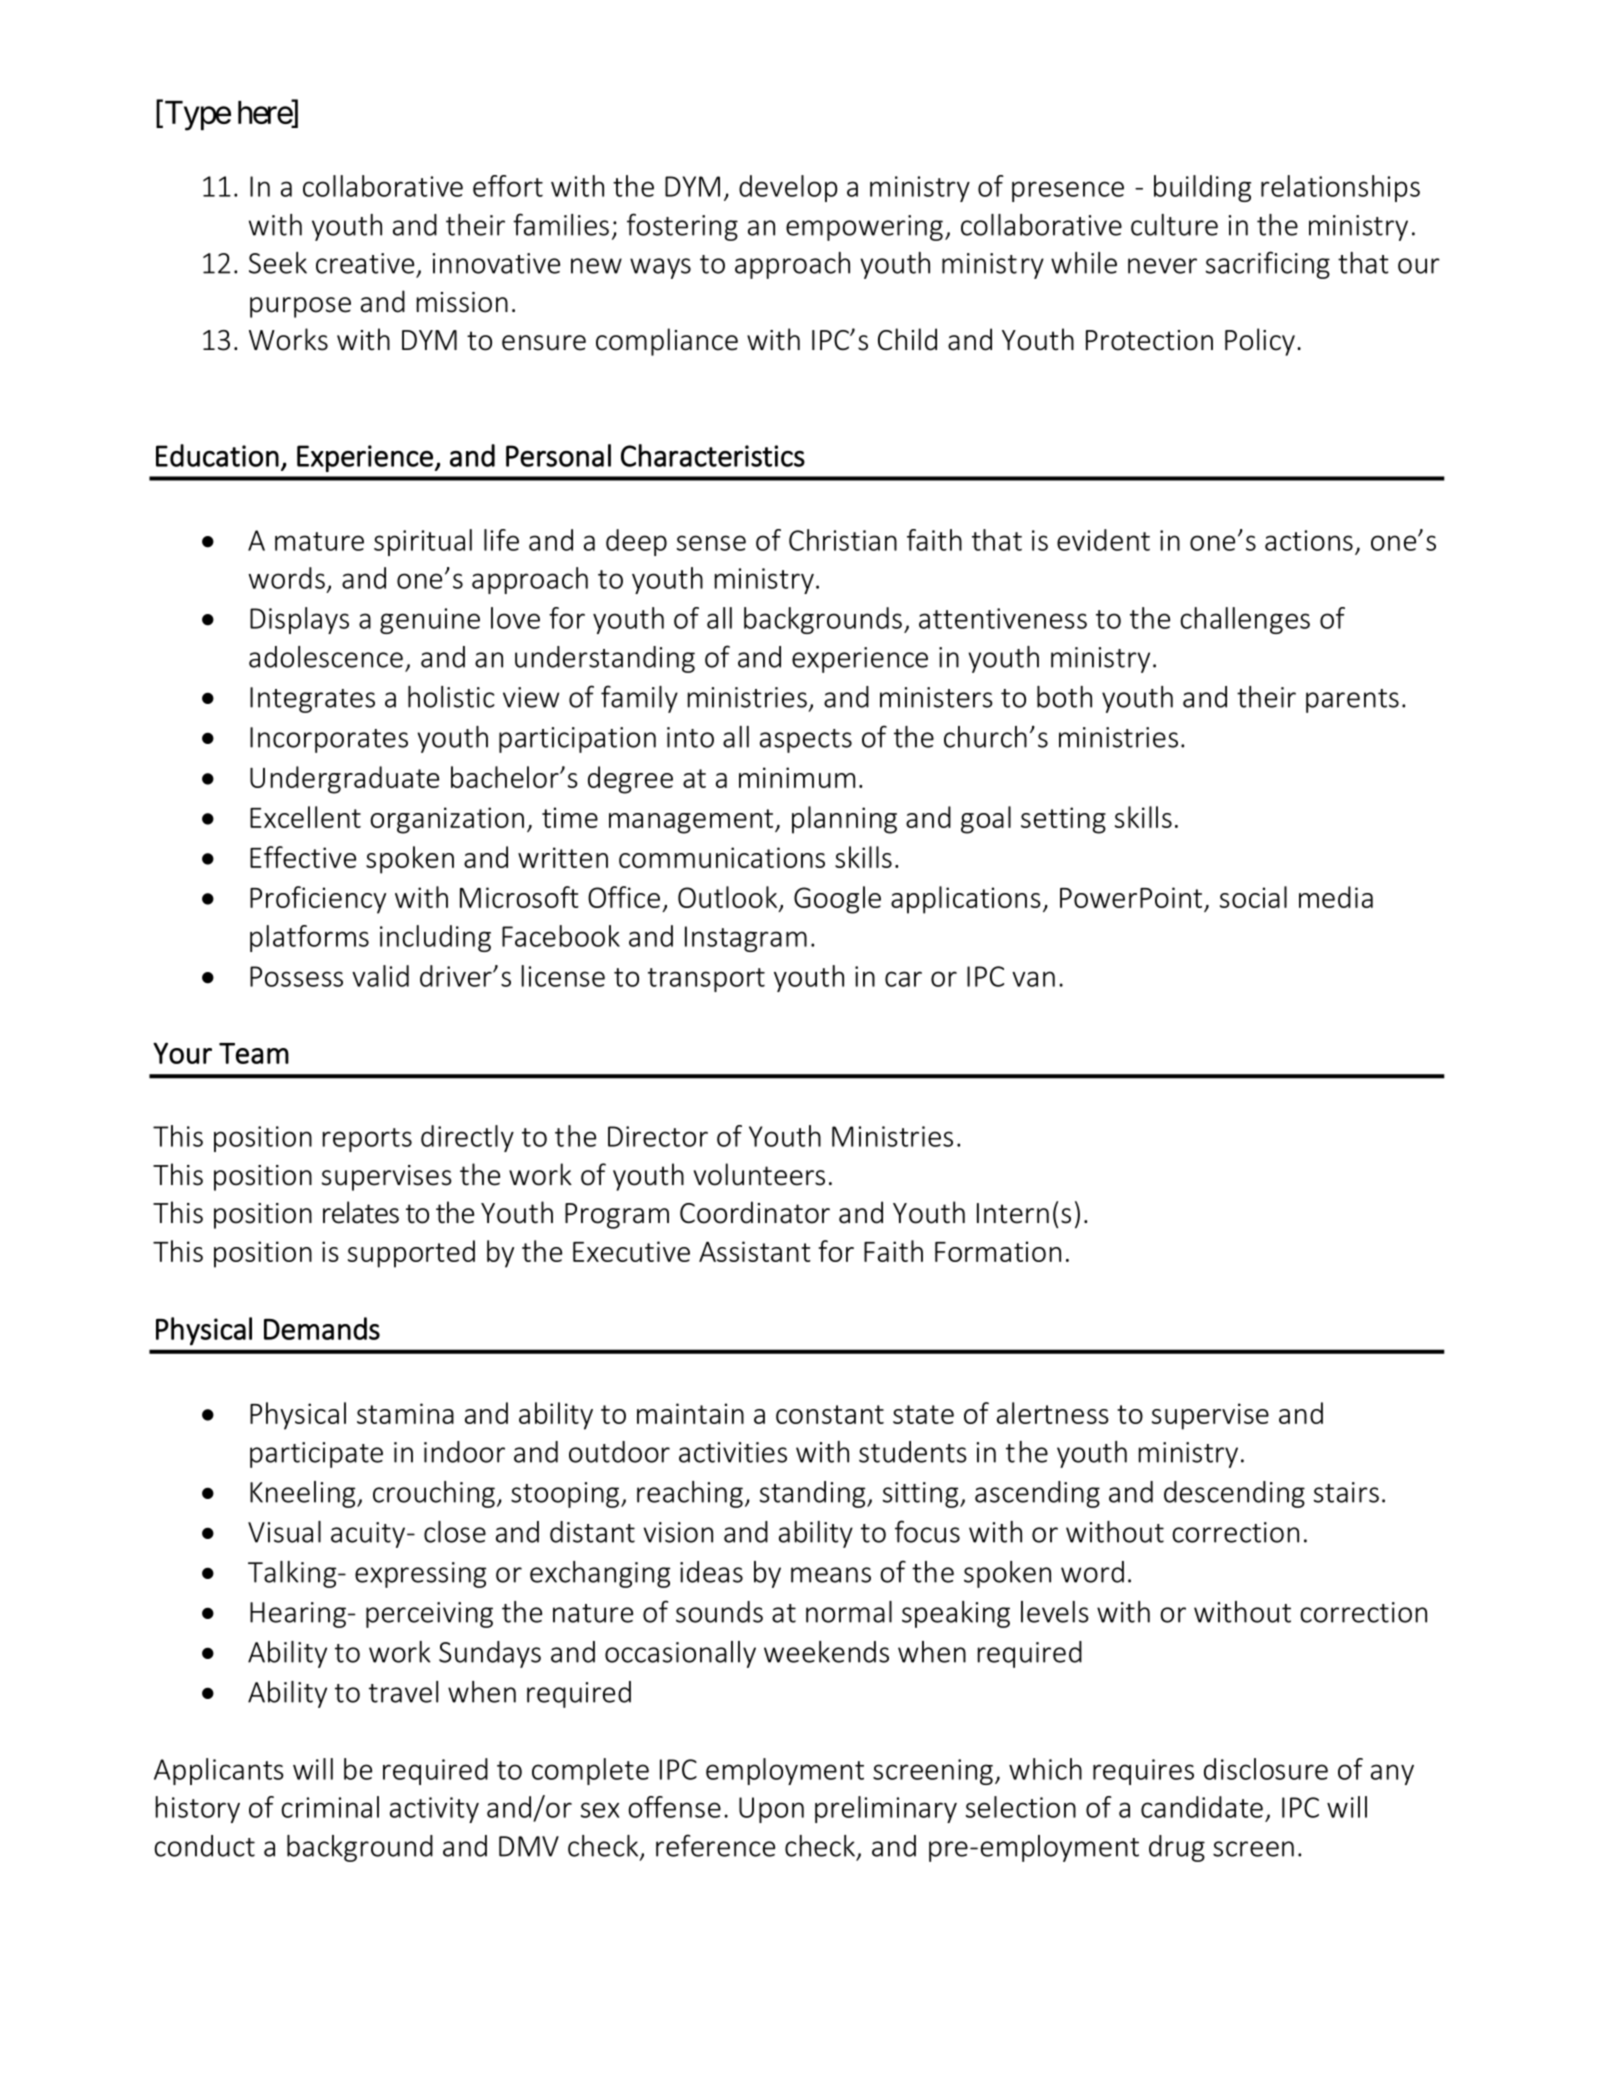  Describe the element at coordinates (755, 1251) in the document. I see `Assistant` at that location.
